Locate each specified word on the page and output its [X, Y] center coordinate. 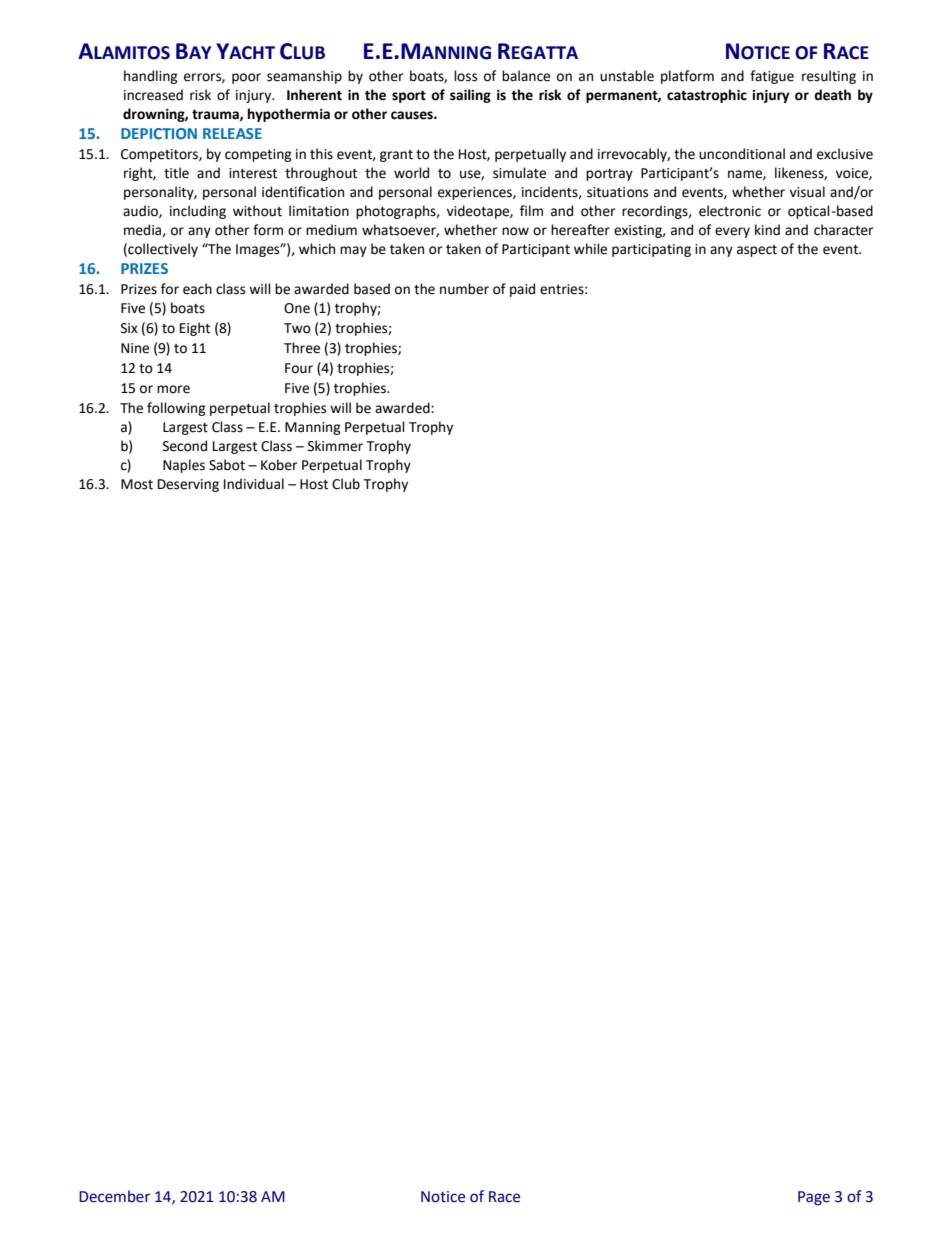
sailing [470, 96]
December [114, 1196]
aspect [757, 251]
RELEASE [232, 133]
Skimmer [335, 446]
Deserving [188, 485]
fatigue [772, 77]
